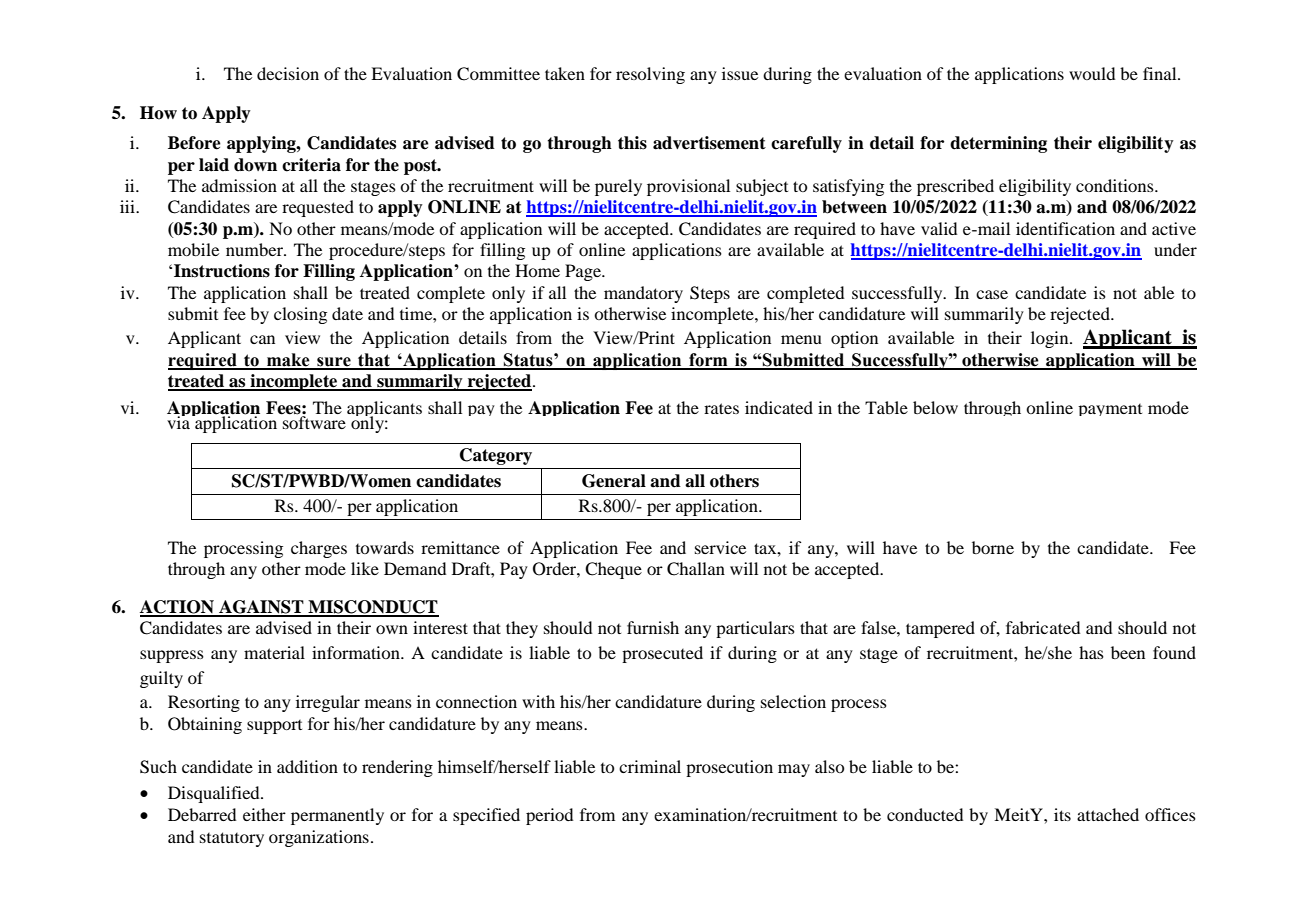  Describe the element at coordinates (1092, 73) in the screenshot. I see `would` at that location.
